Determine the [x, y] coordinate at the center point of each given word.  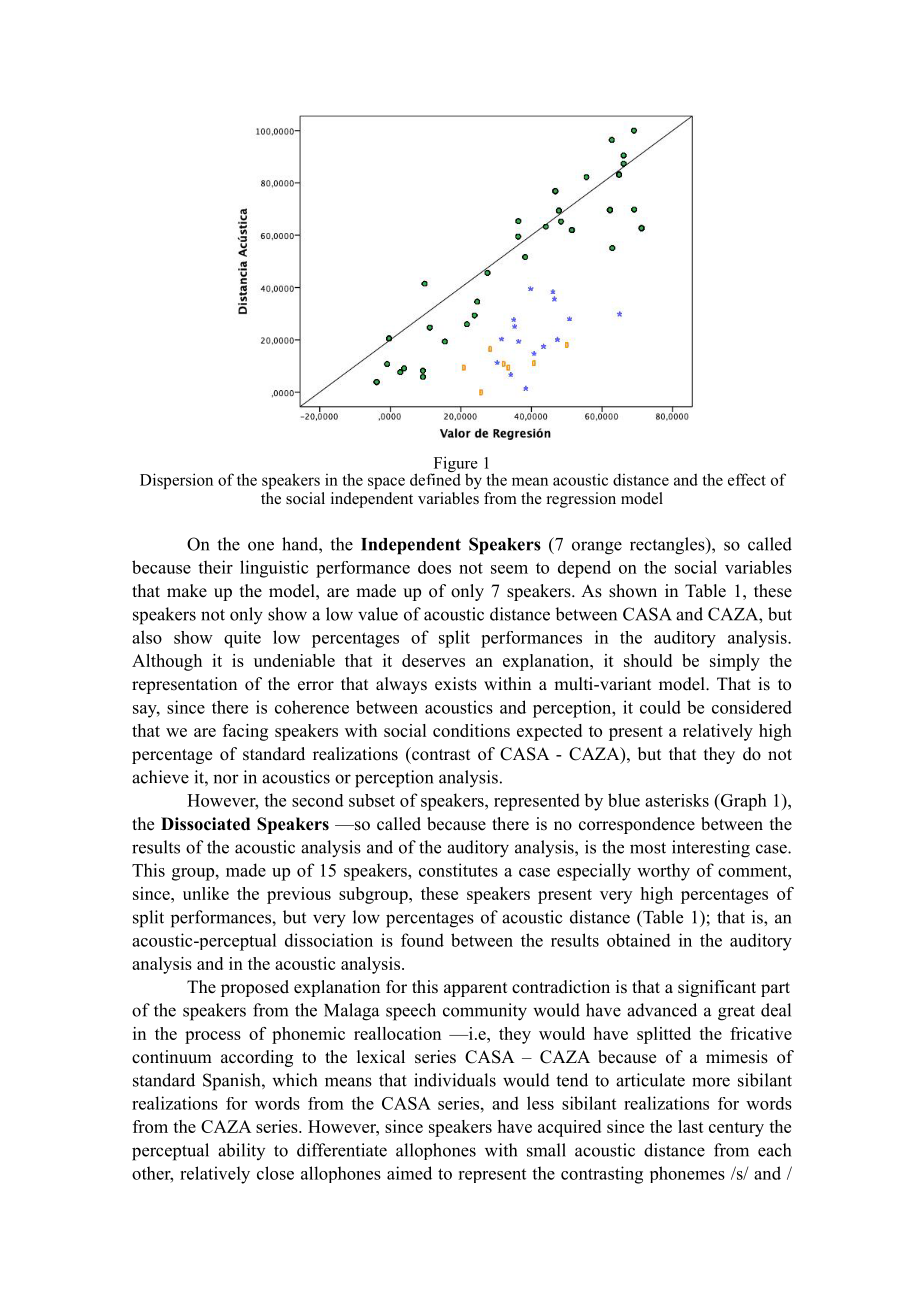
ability [241, 1151]
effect [747, 479]
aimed [409, 1173]
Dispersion [176, 481]
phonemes [687, 1174]
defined [435, 478]
